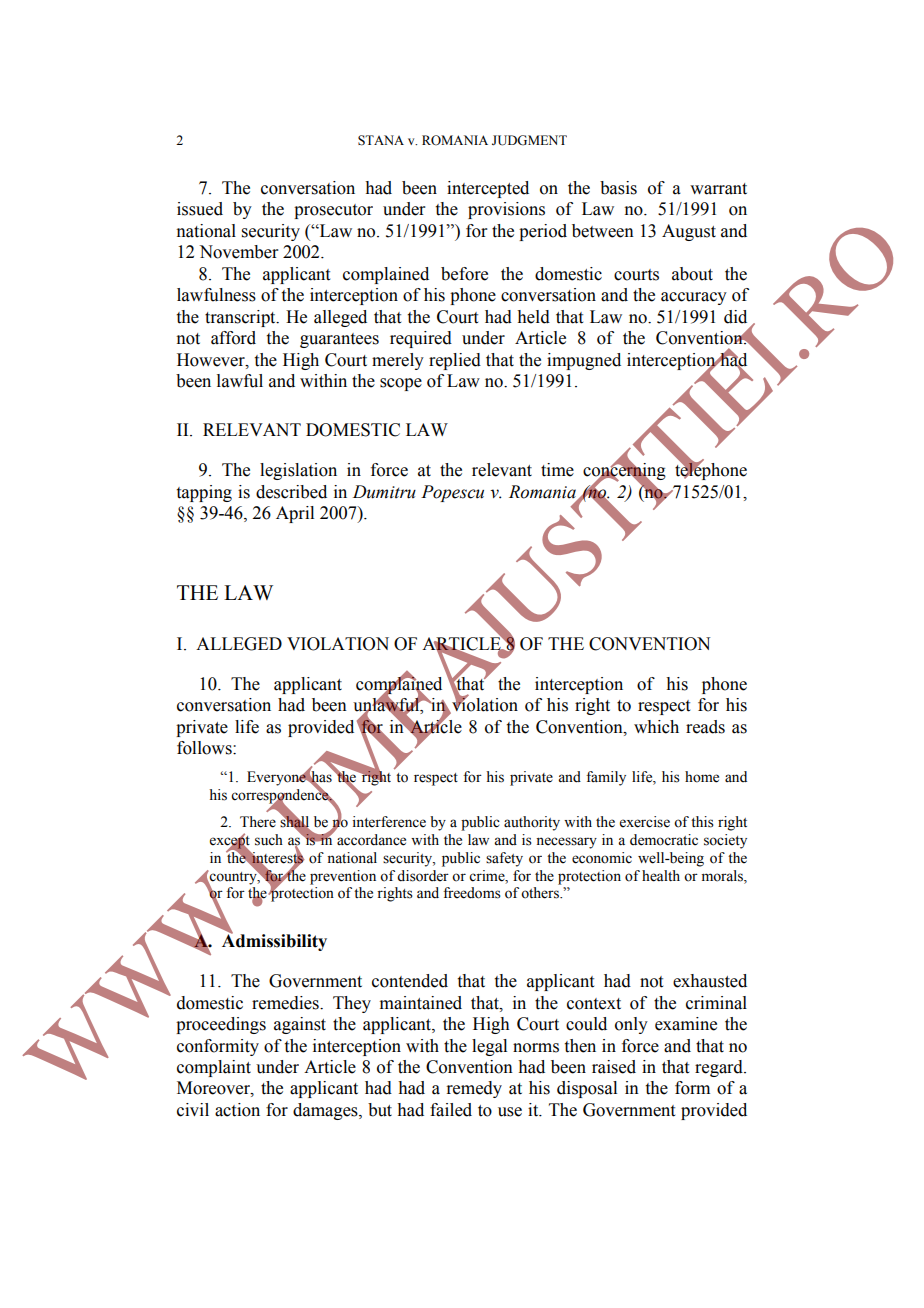  What do you see at coordinates (718, 189) in the page?
I see `warrant` at bounding box center [718, 189].
